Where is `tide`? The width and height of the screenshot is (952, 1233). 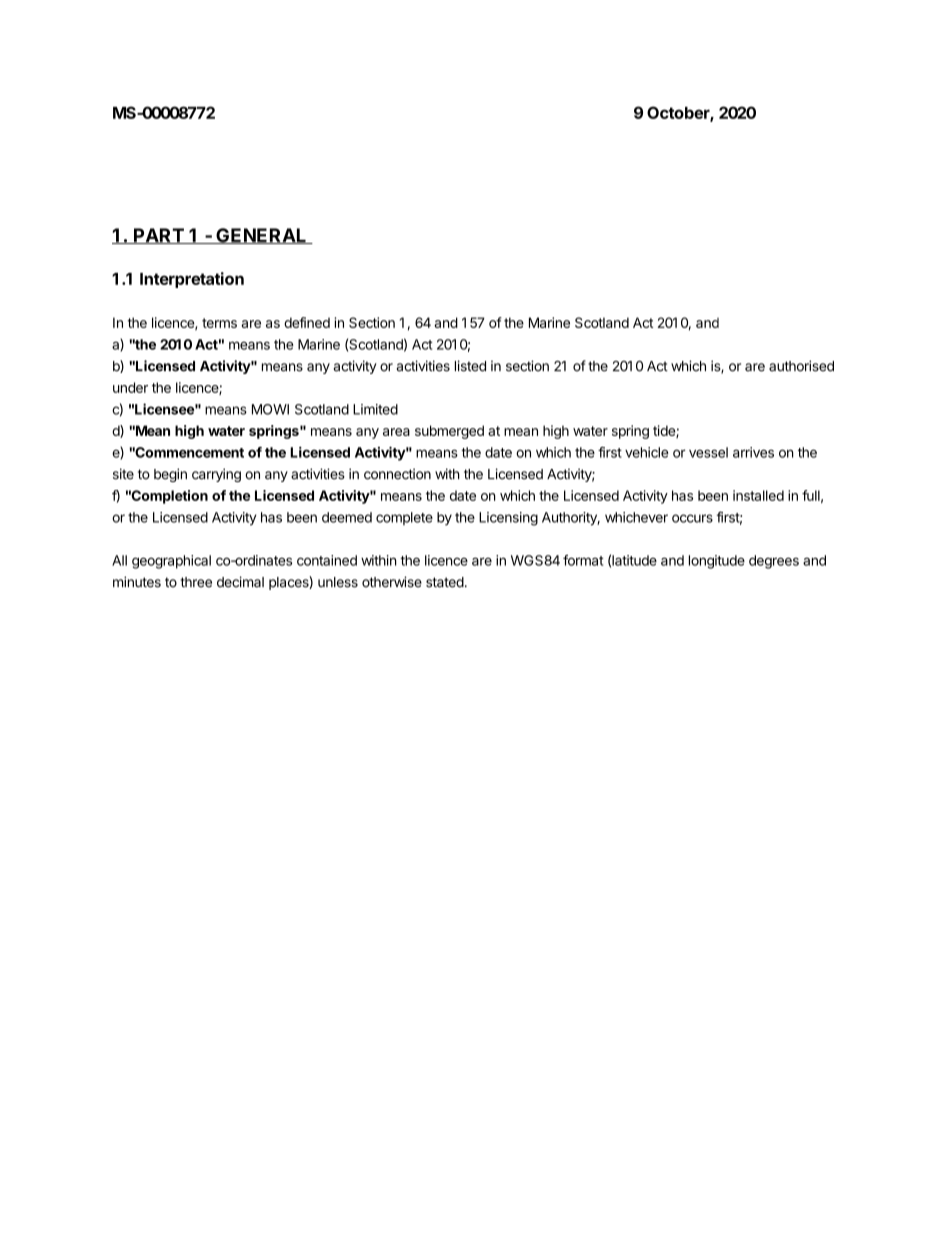 tide is located at coordinates (665, 431).
